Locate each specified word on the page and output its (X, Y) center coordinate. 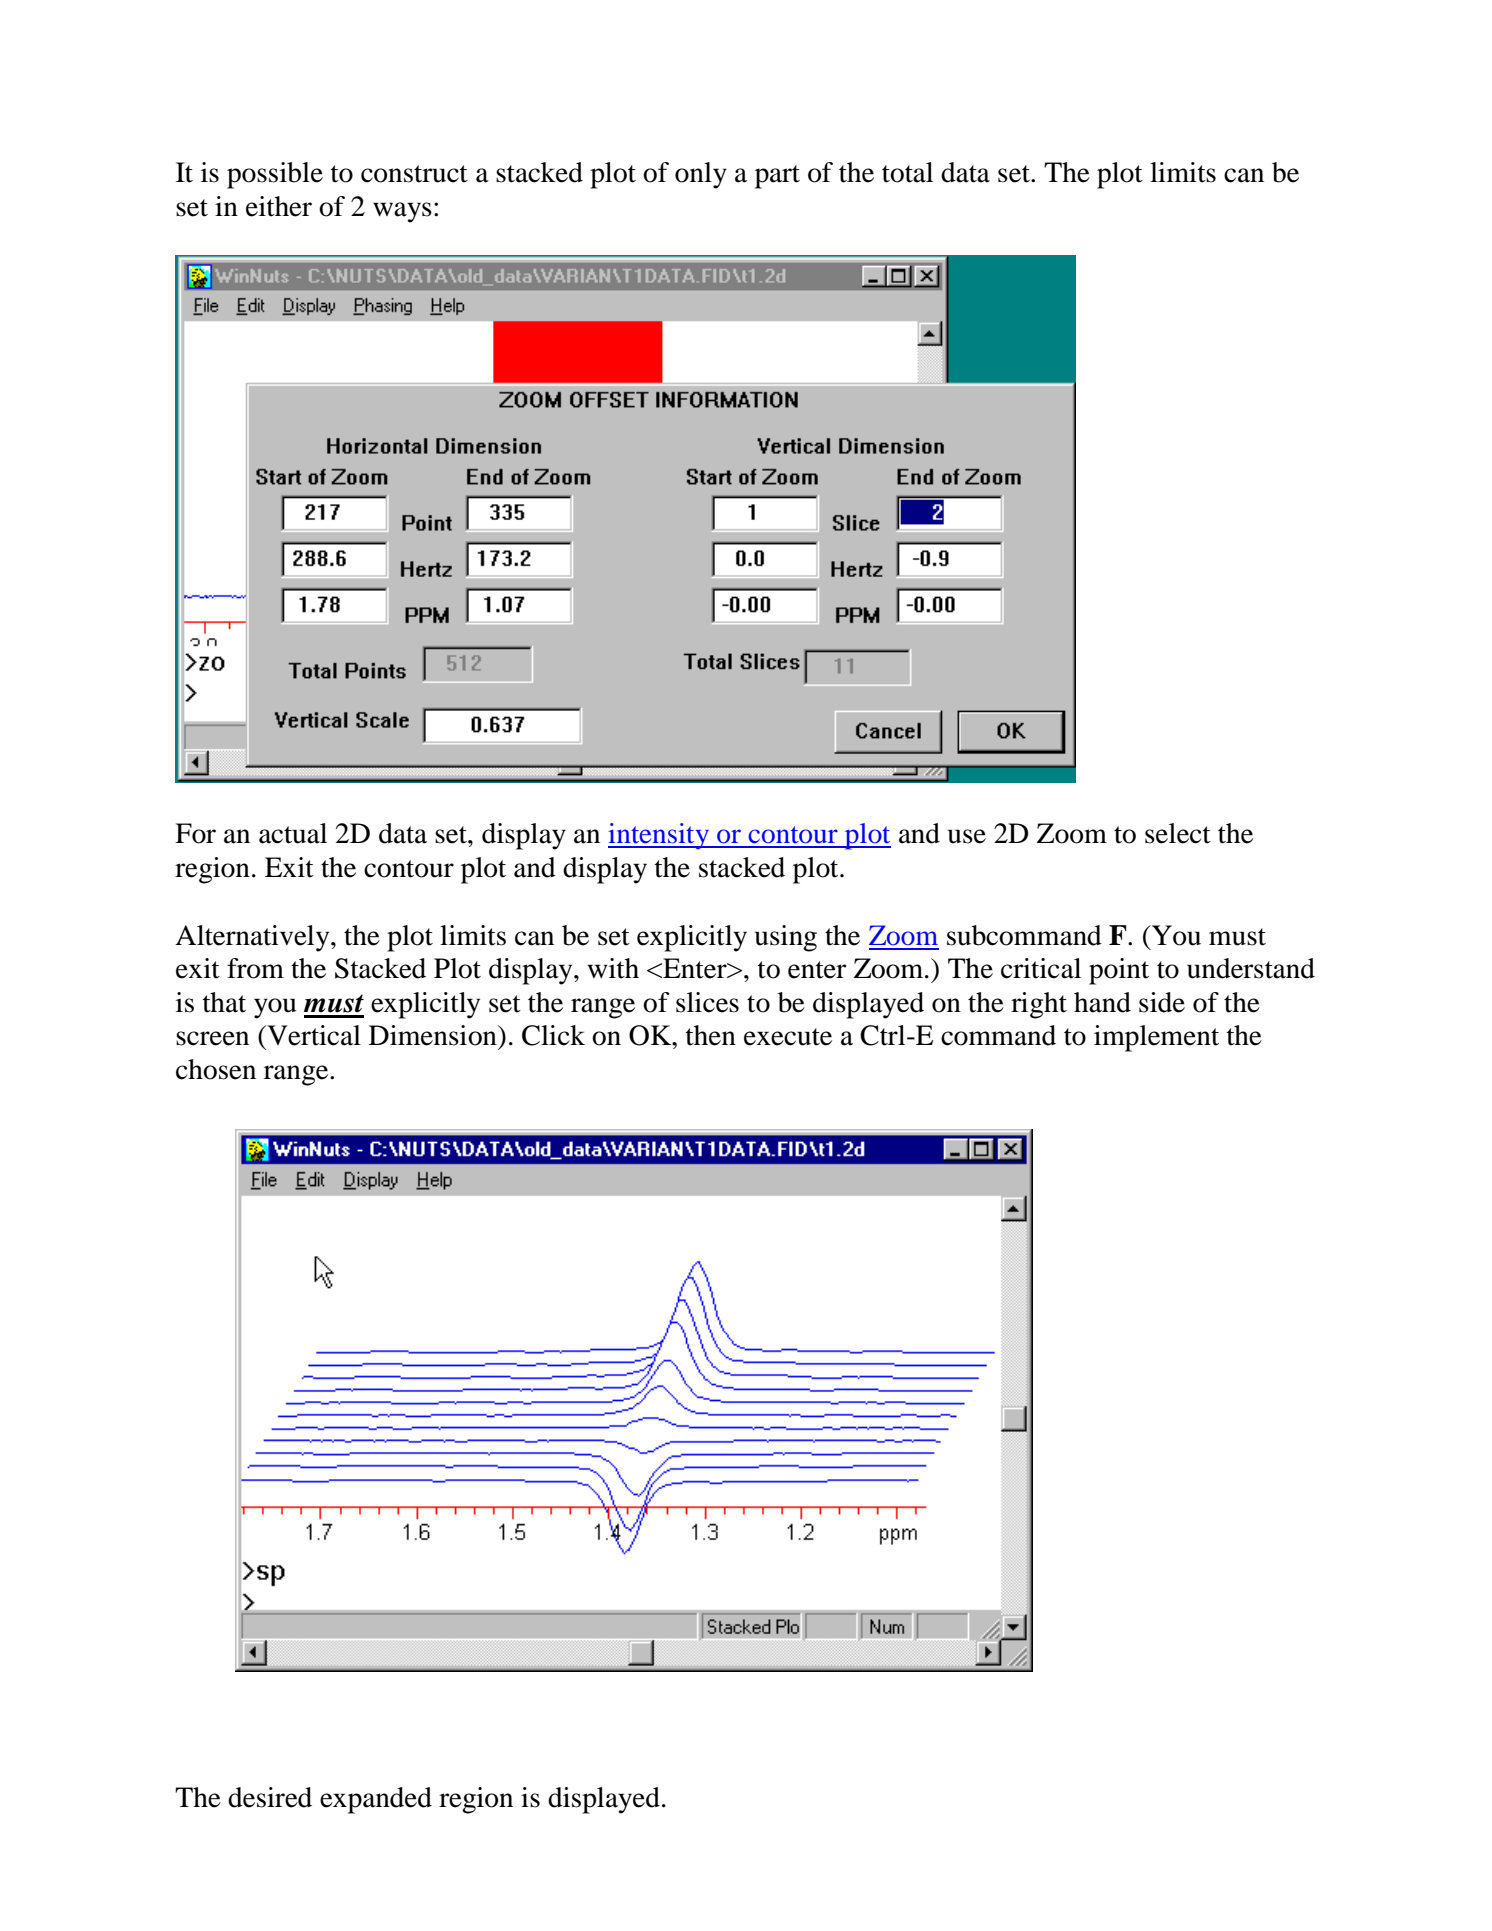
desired (270, 1797)
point (1119, 971)
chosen (216, 1069)
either (279, 206)
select (1178, 833)
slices (707, 1002)
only (701, 175)
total (907, 172)
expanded (376, 1800)
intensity (660, 836)
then (711, 1035)
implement (1156, 1038)
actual (293, 833)
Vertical (313, 1035)
